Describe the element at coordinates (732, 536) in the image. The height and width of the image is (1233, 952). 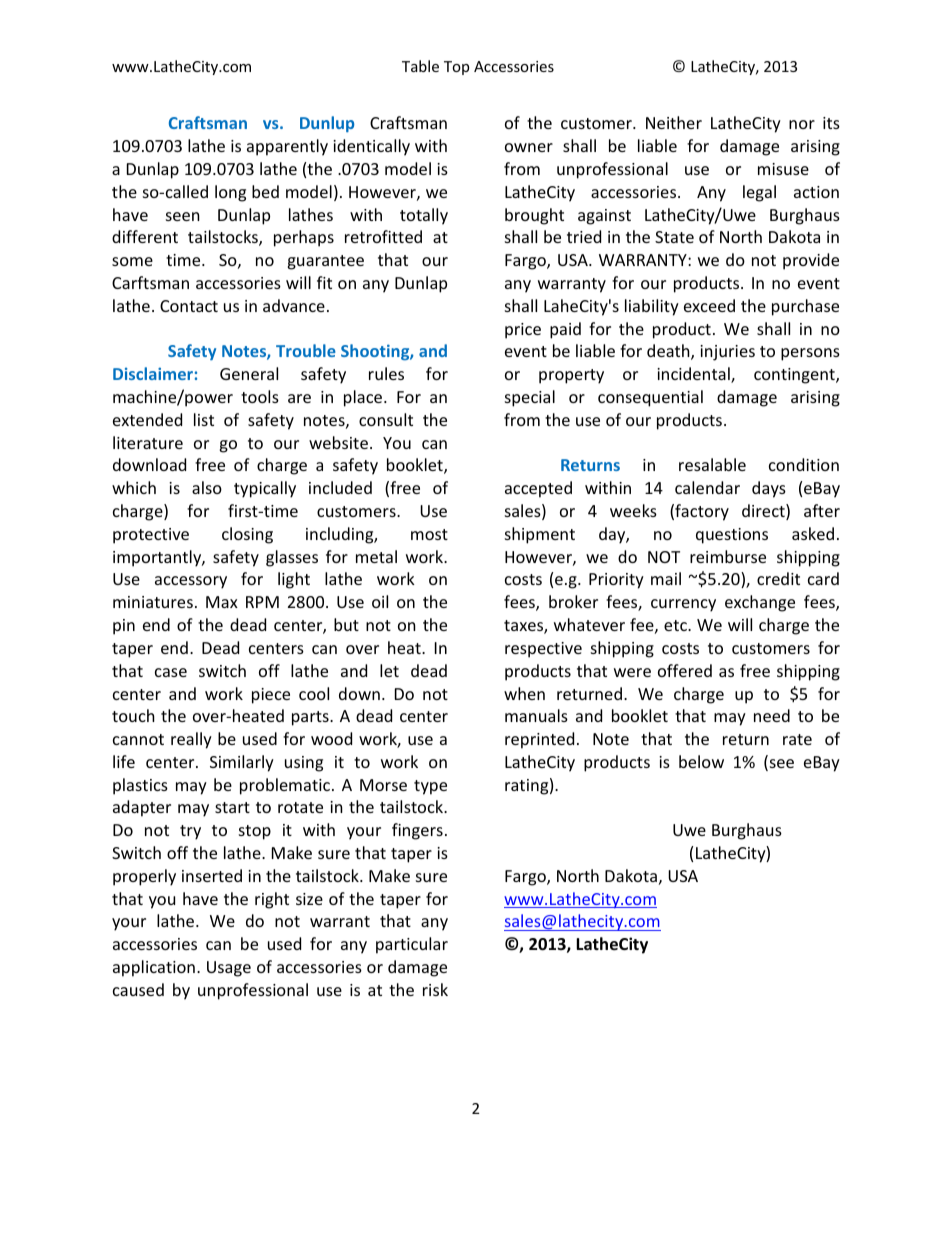
I see `questions` at that location.
